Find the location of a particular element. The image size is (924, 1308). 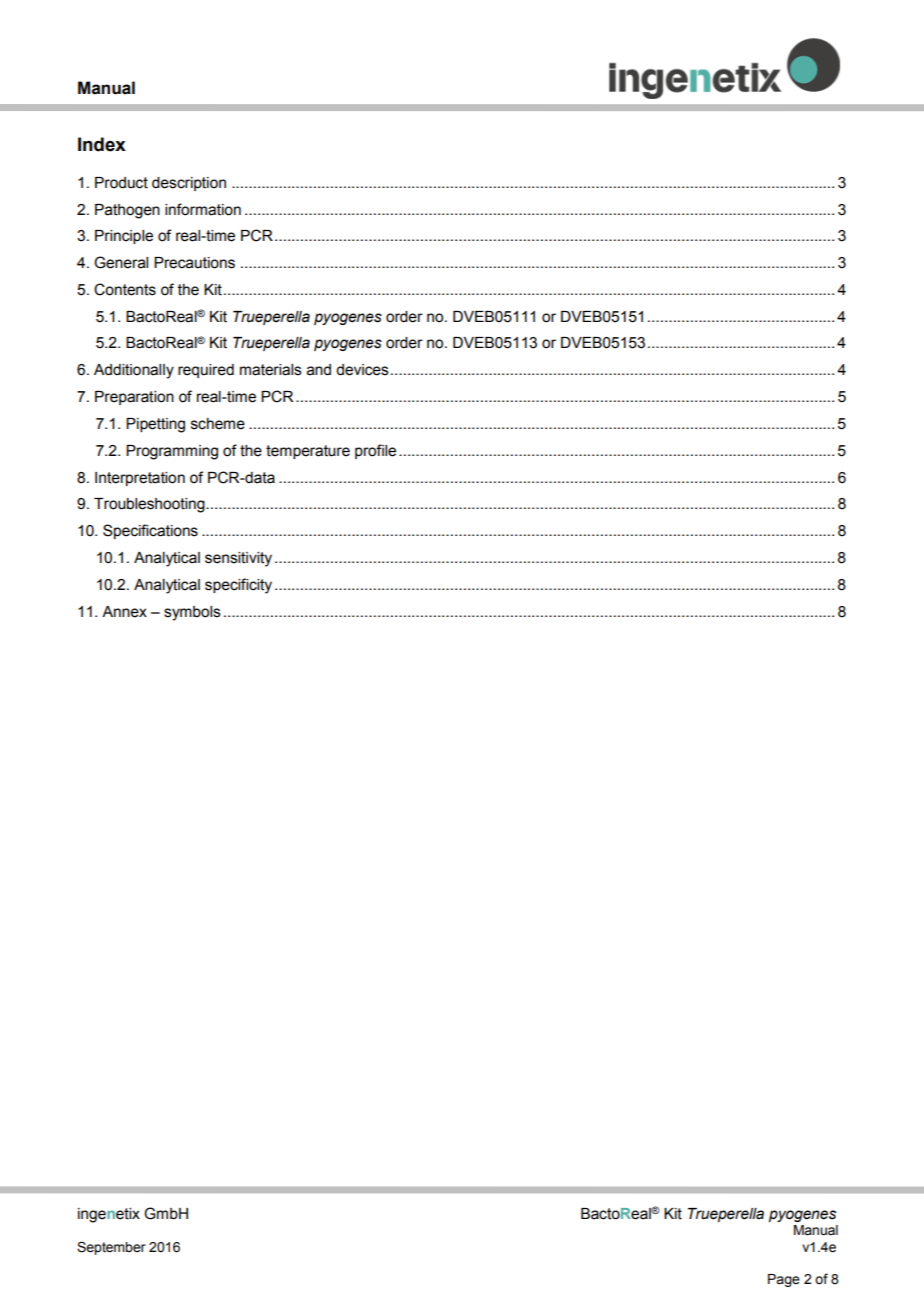

Page is located at coordinates (784, 1280).
